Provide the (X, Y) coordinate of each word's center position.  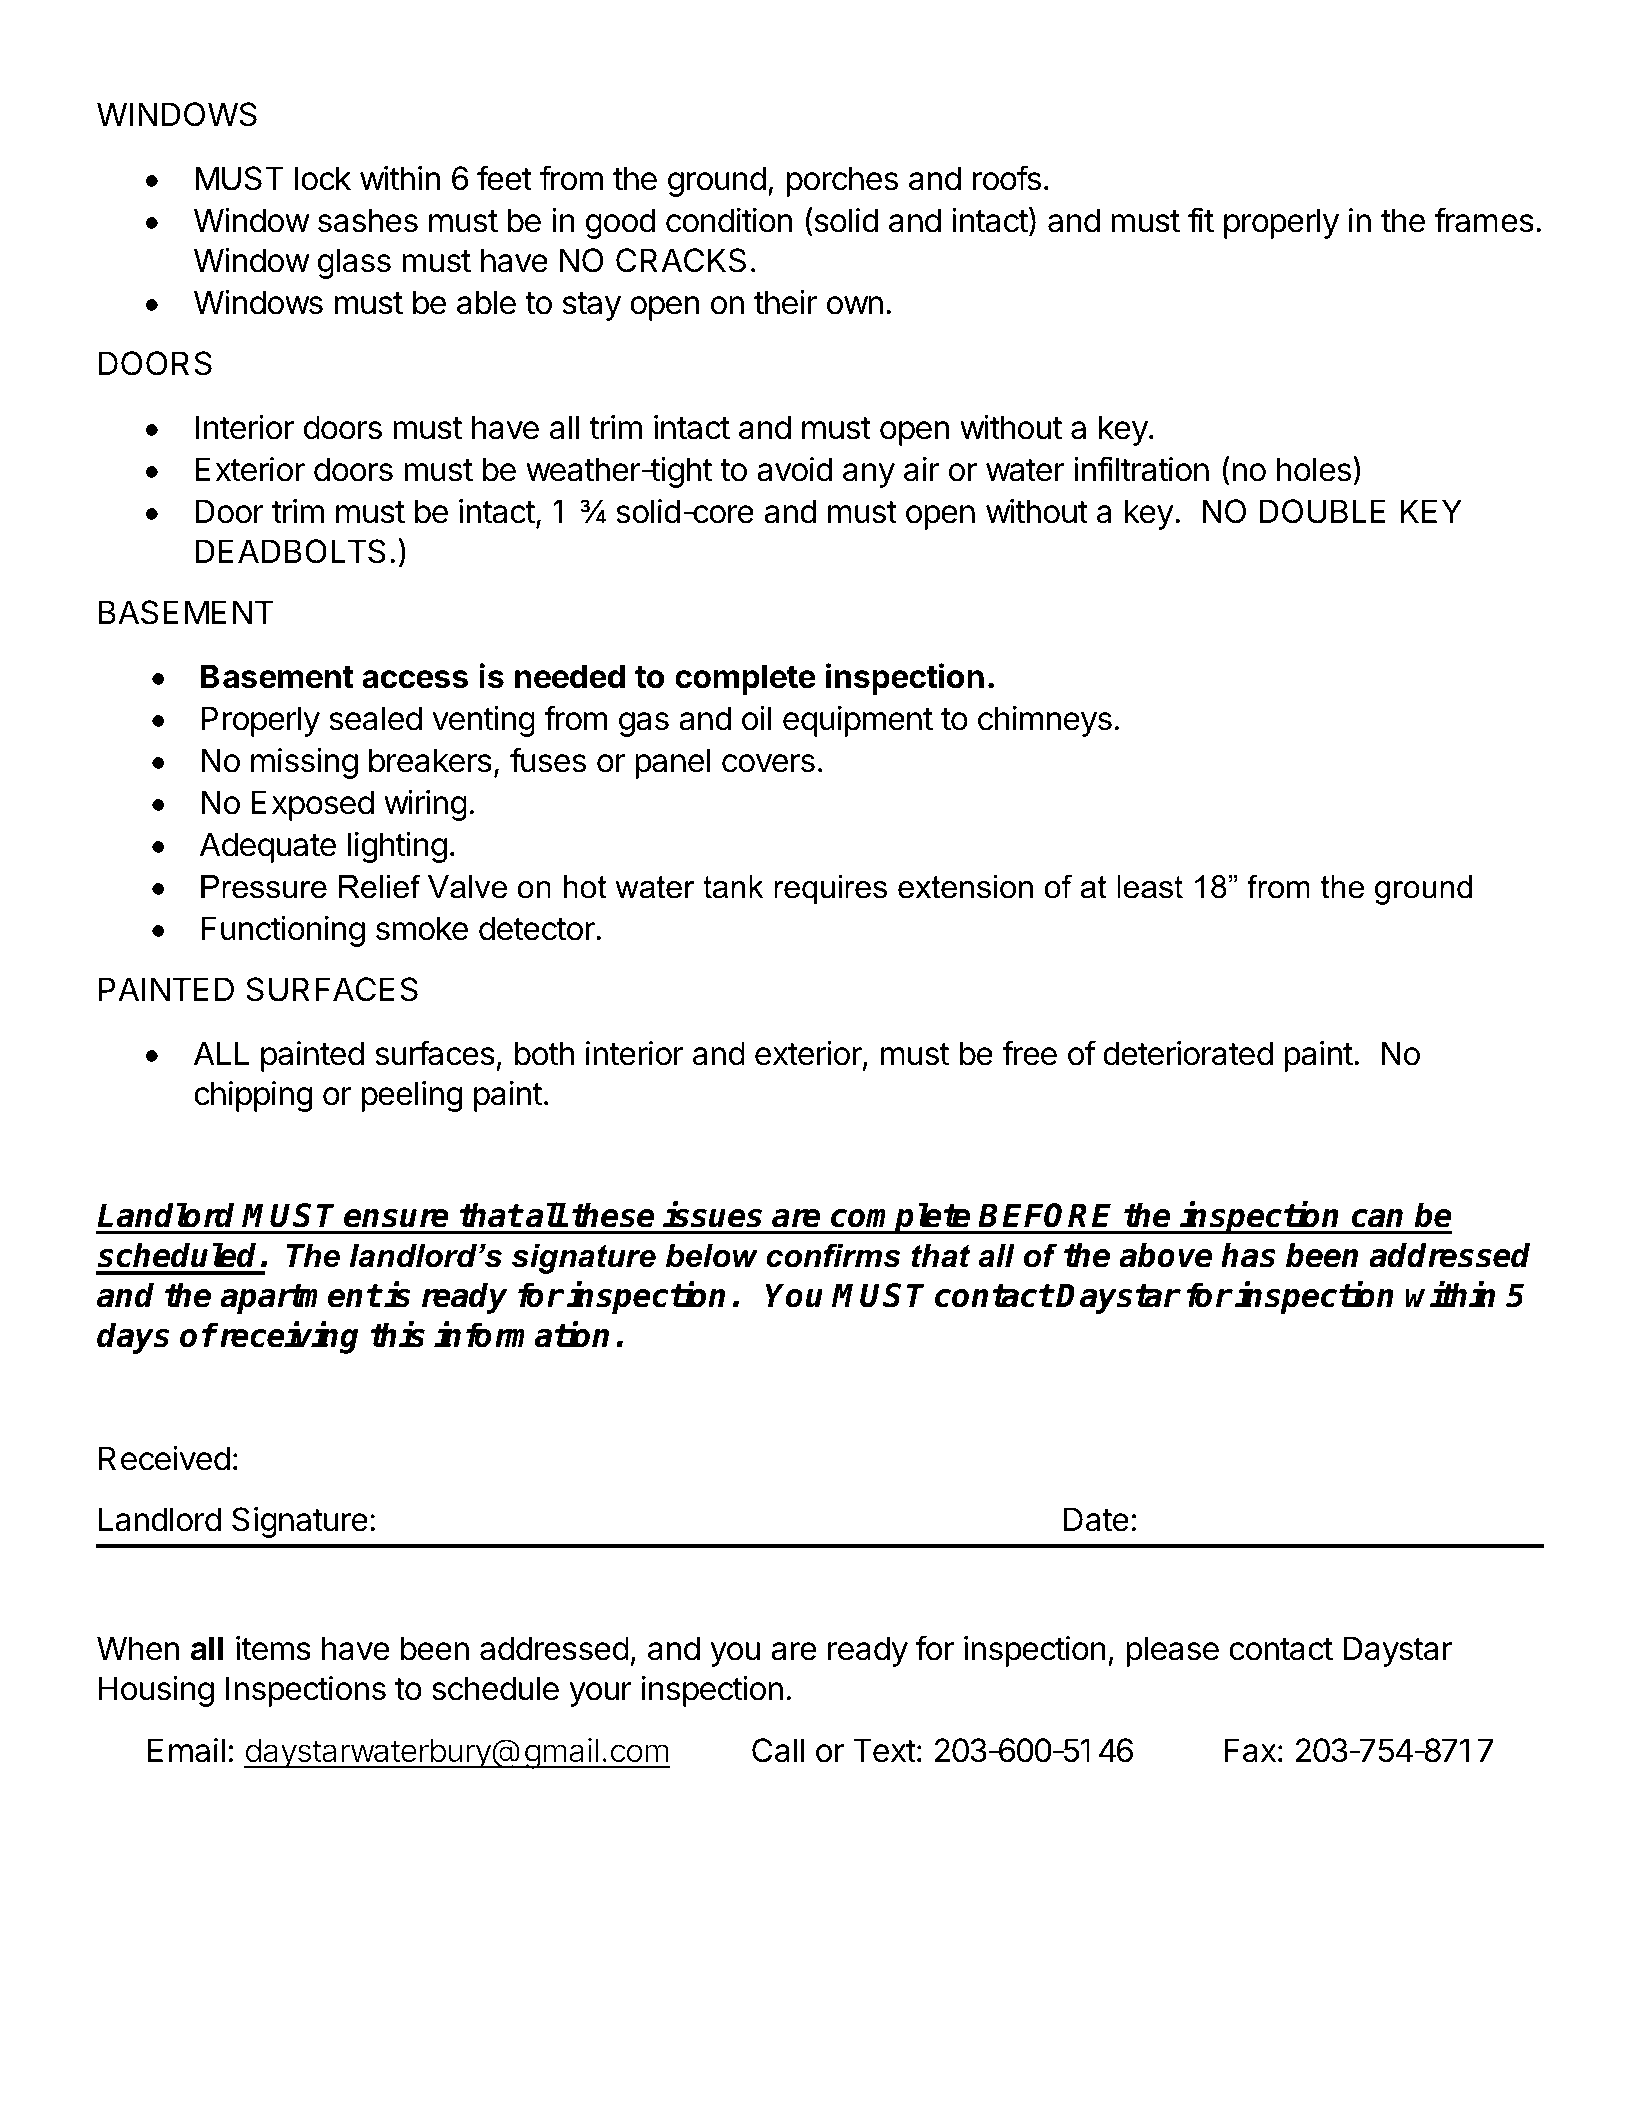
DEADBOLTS (291, 551)
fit (1201, 219)
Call (778, 1750)
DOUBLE (1322, 511)
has (1248, 1255)
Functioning (283, 931)
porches (842, 181)
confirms (833, 1255)
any (869, 475)
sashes (368, 220)
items (273, 1648)
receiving (288, 1338)
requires (830, 890)
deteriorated (1188, 1053)
